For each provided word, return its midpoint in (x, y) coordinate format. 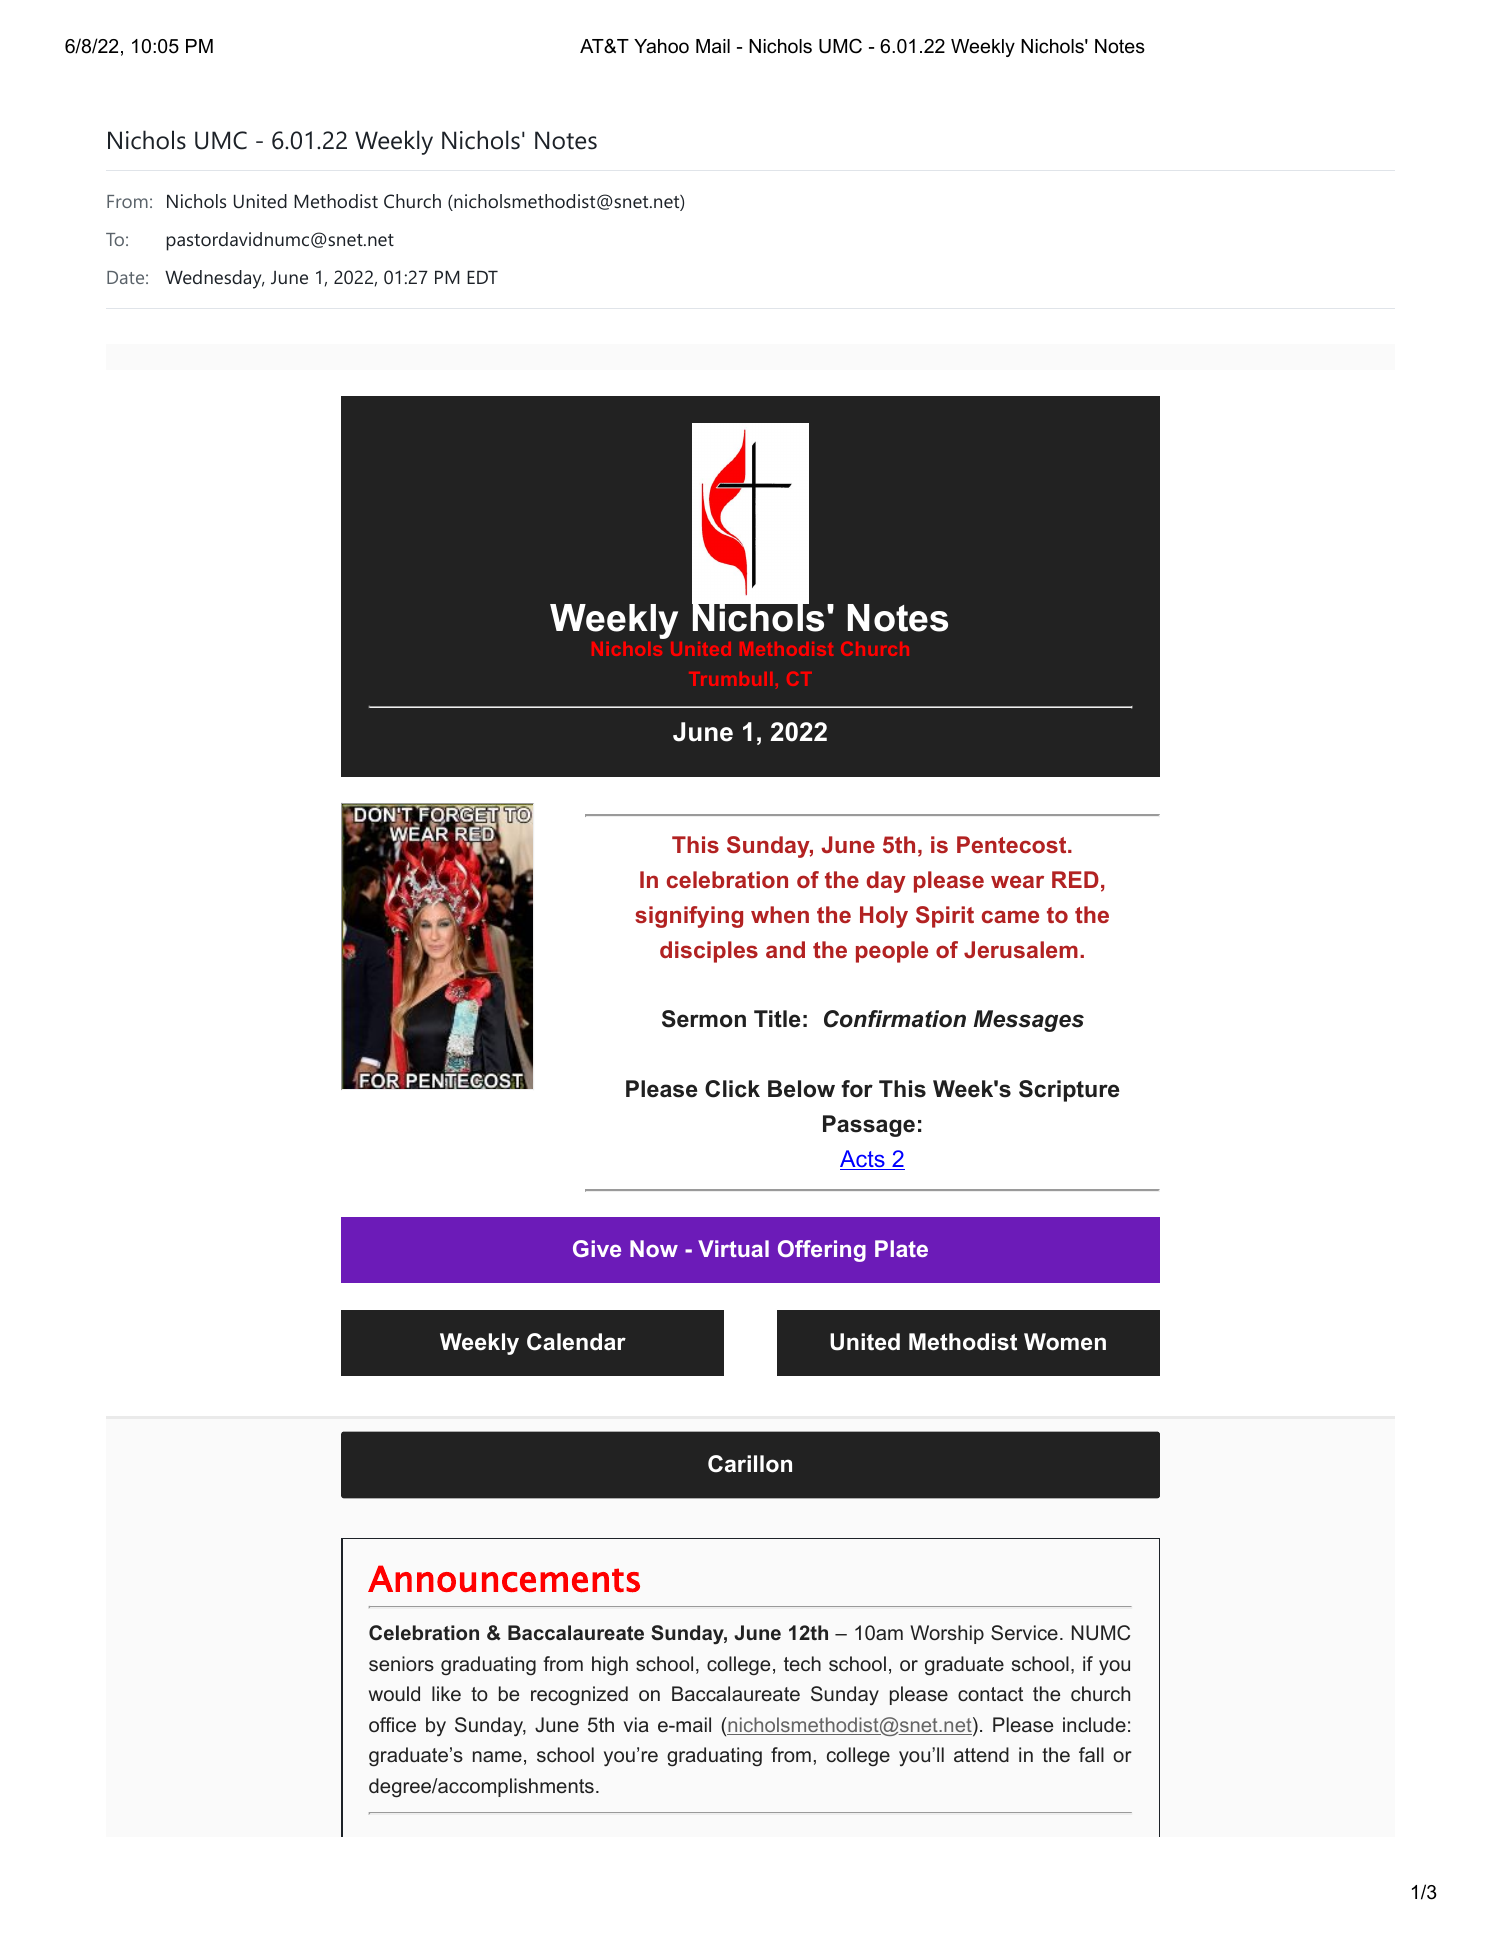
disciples (709, 952)
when (780, 914)
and (785, 949)
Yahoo (661, 46)
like (446, 1693)
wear (1017, 881)
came (1010, 916)
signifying (689, 917)
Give (597, 1248)
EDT (482, 277)
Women (1065, 1342)
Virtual (733, 1248)
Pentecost (1011, 844)
